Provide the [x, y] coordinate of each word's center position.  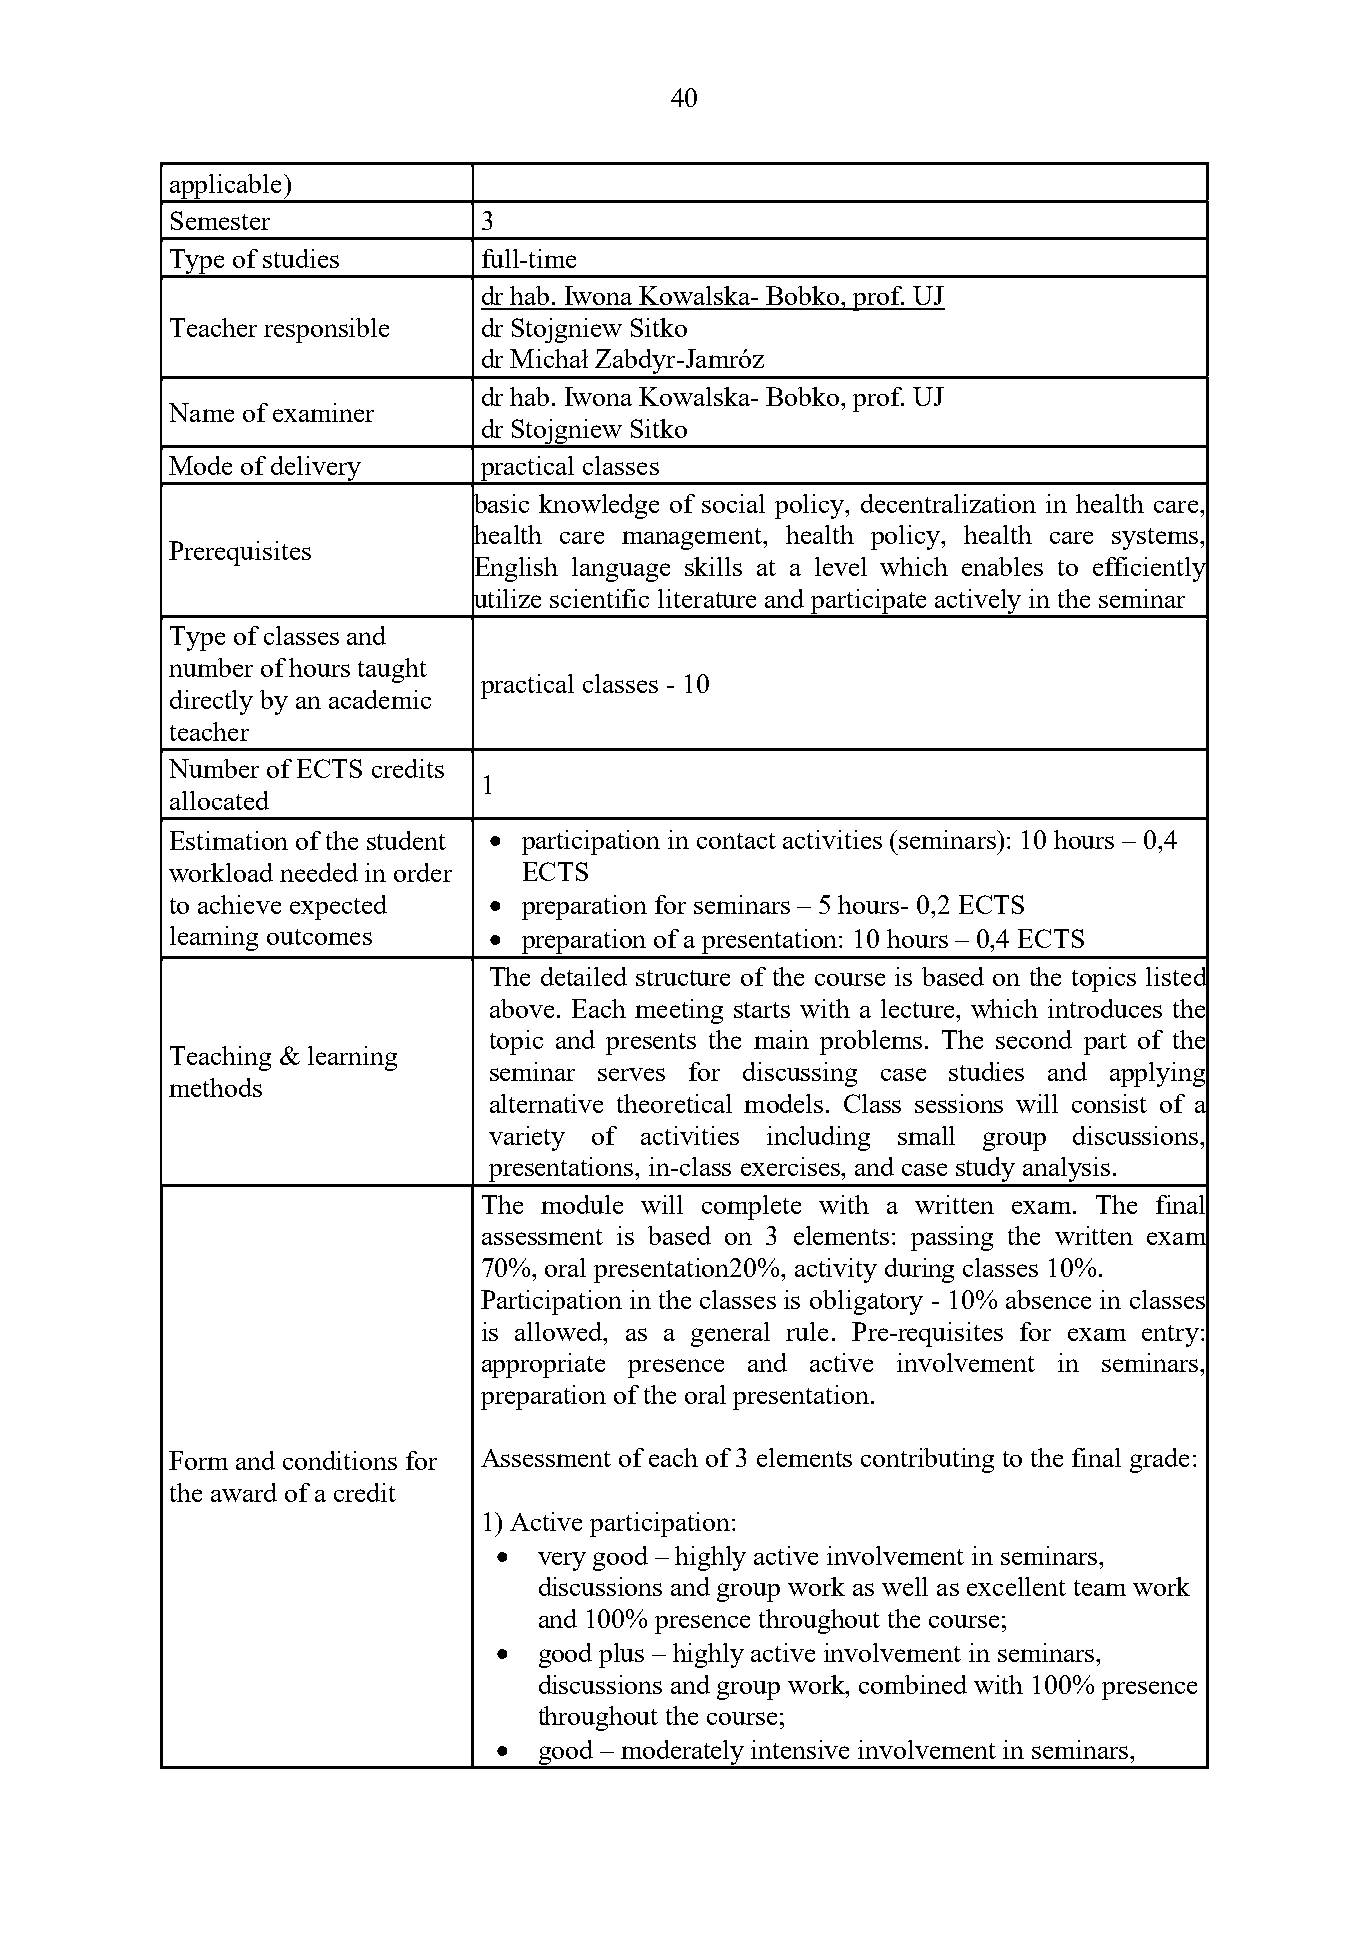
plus [621, 1655]
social [733, 503]
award [244, 1492]
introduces [1105, 1008]
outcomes [319, 937]
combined [913, 1684]
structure [683, 978]
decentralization [948, 503]
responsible [326, 330]
